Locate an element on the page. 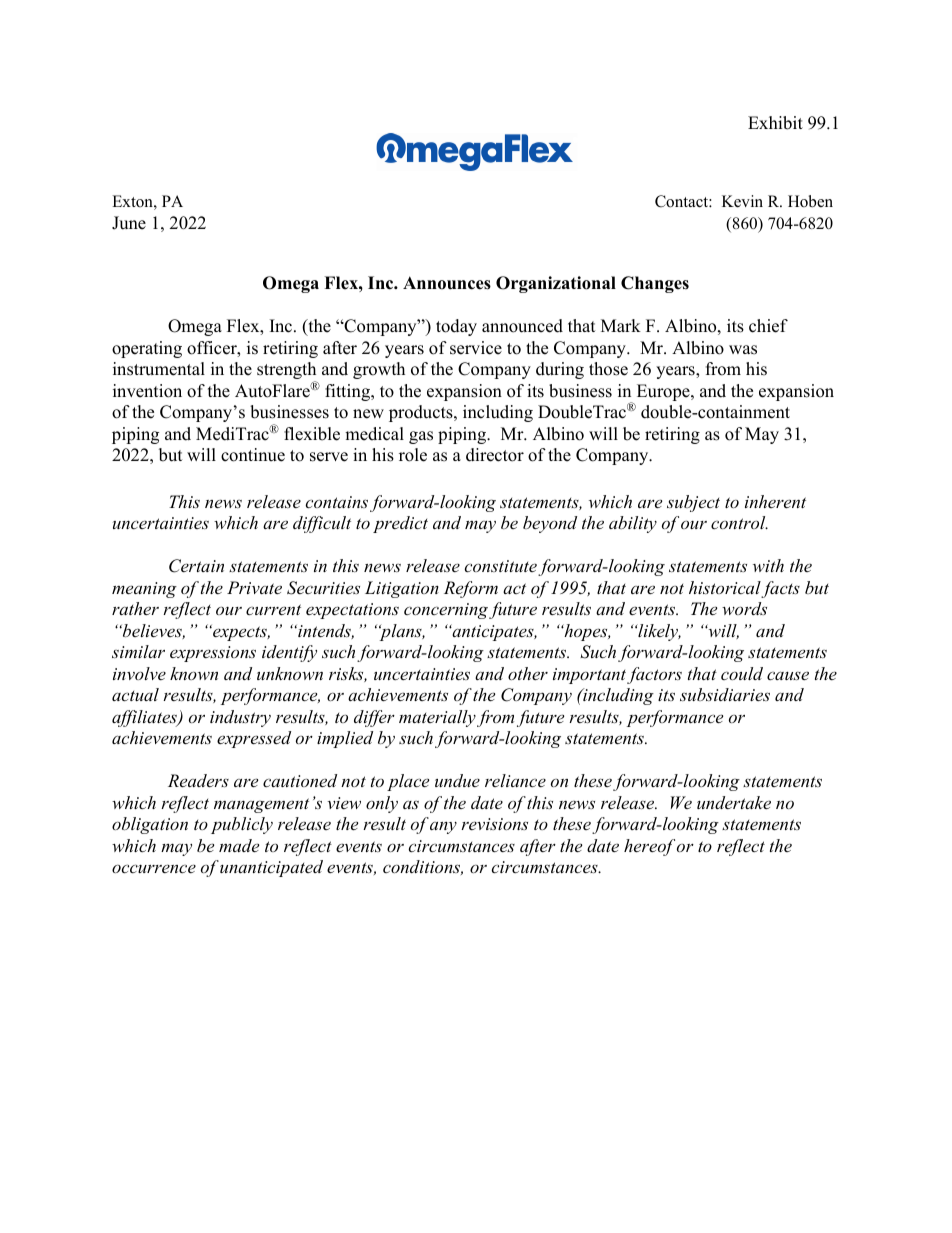 The height and width of the page is (1233, 952). words is located at coordinates (744, 608).
